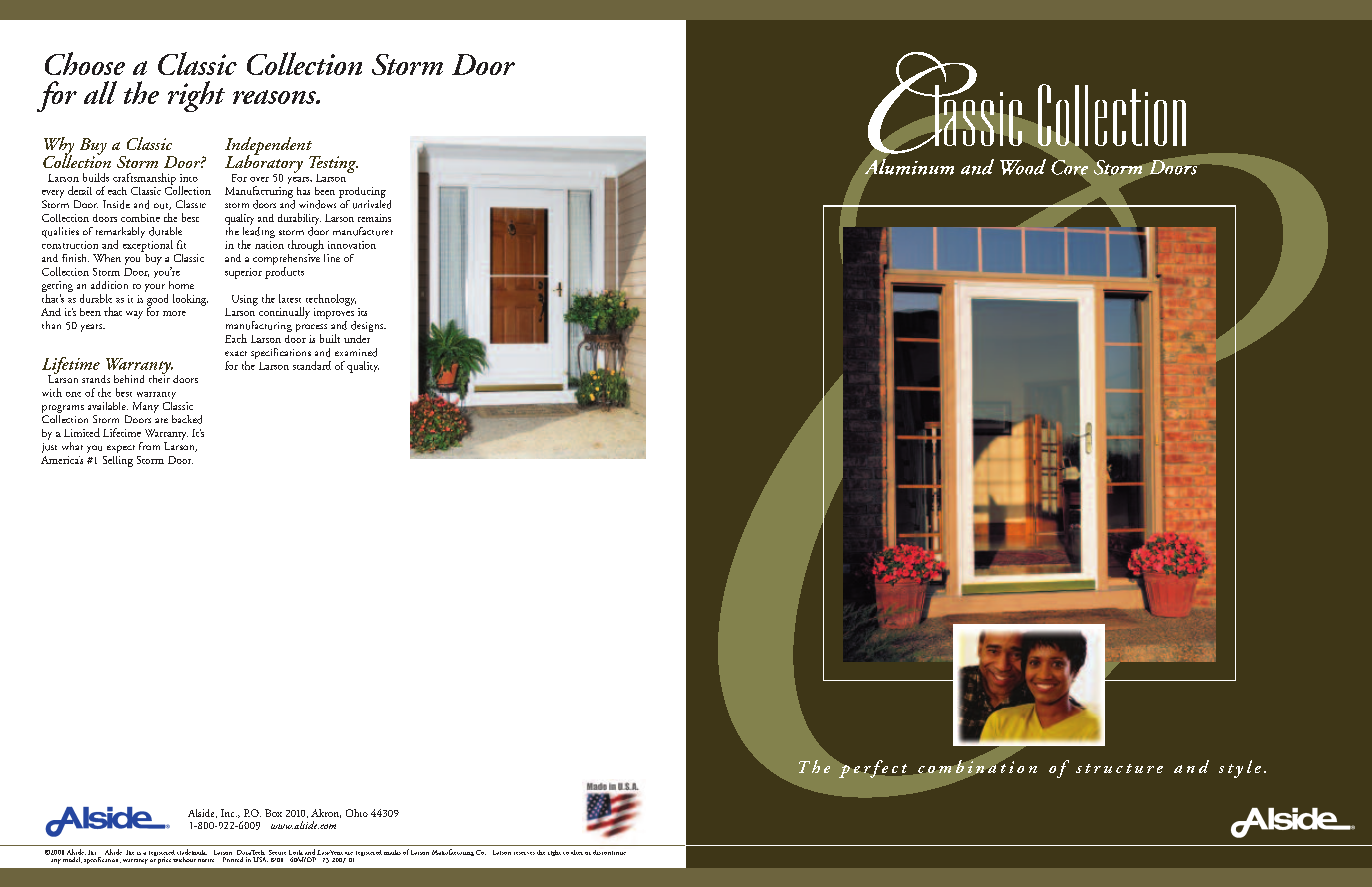 This document has width=1372, height=887. I want to click on When, so click(107, 258).
